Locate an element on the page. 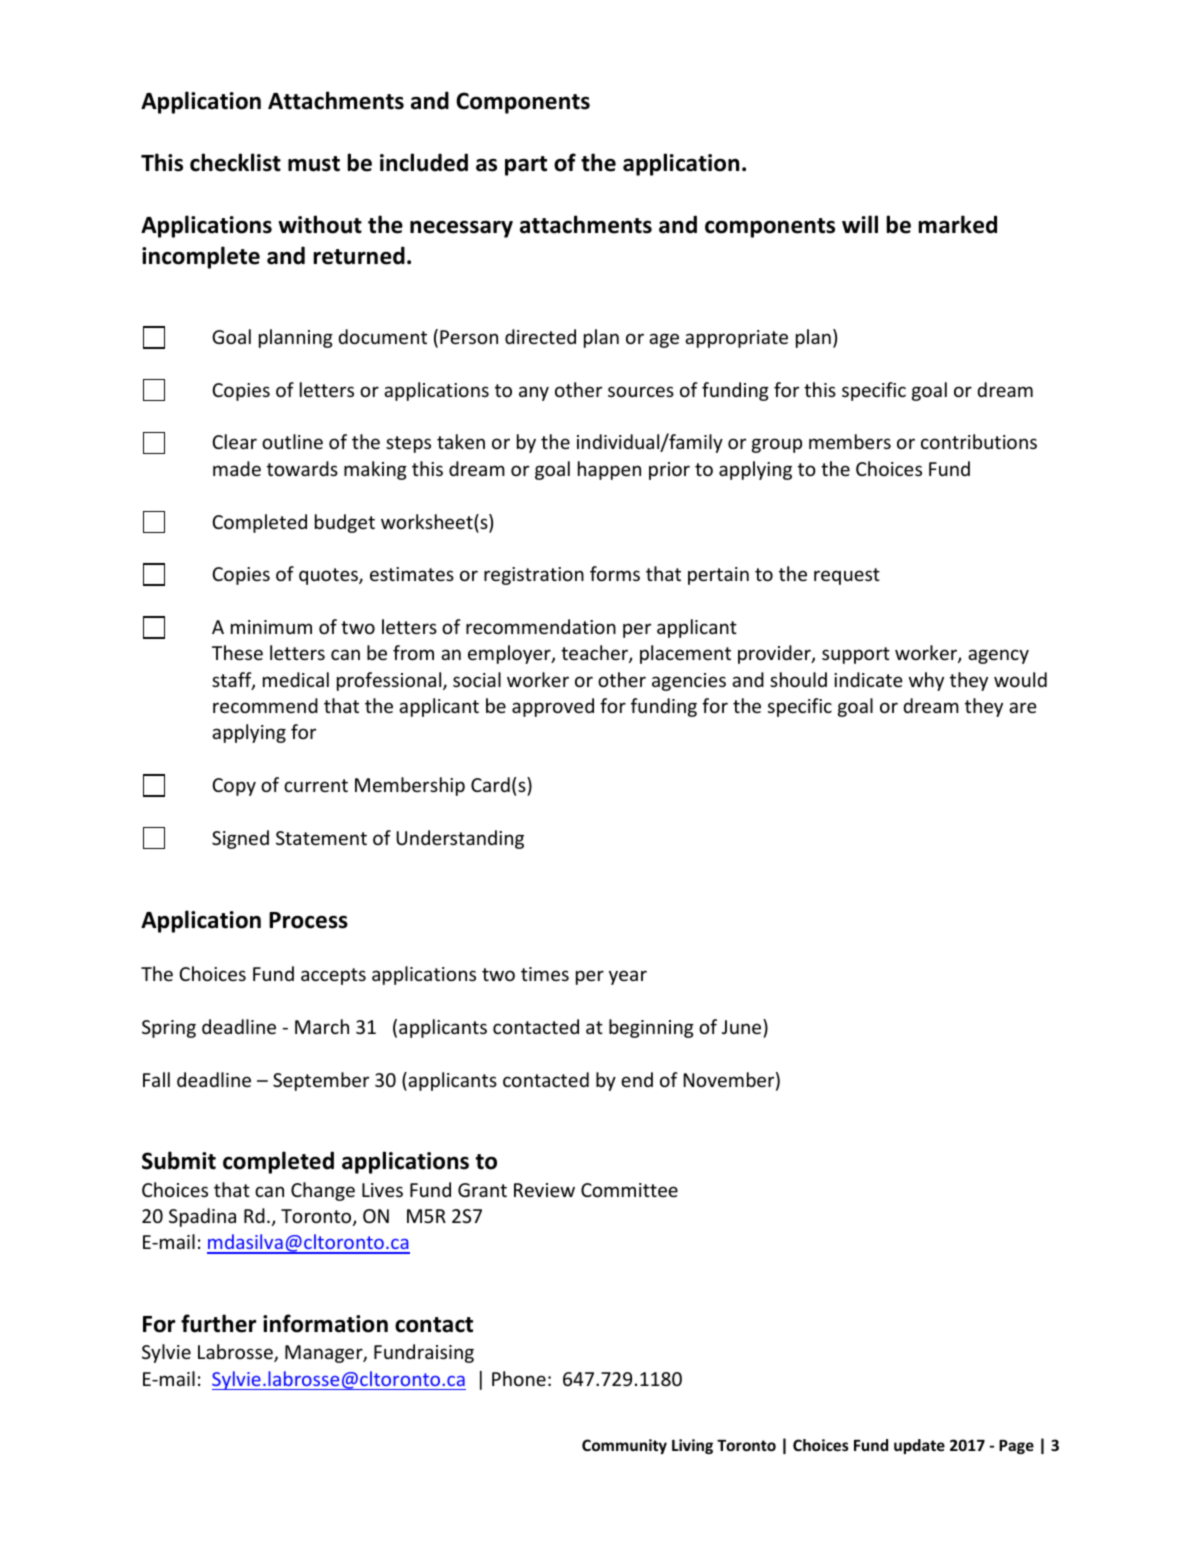  checklist is located at coordinates (235, 162).
